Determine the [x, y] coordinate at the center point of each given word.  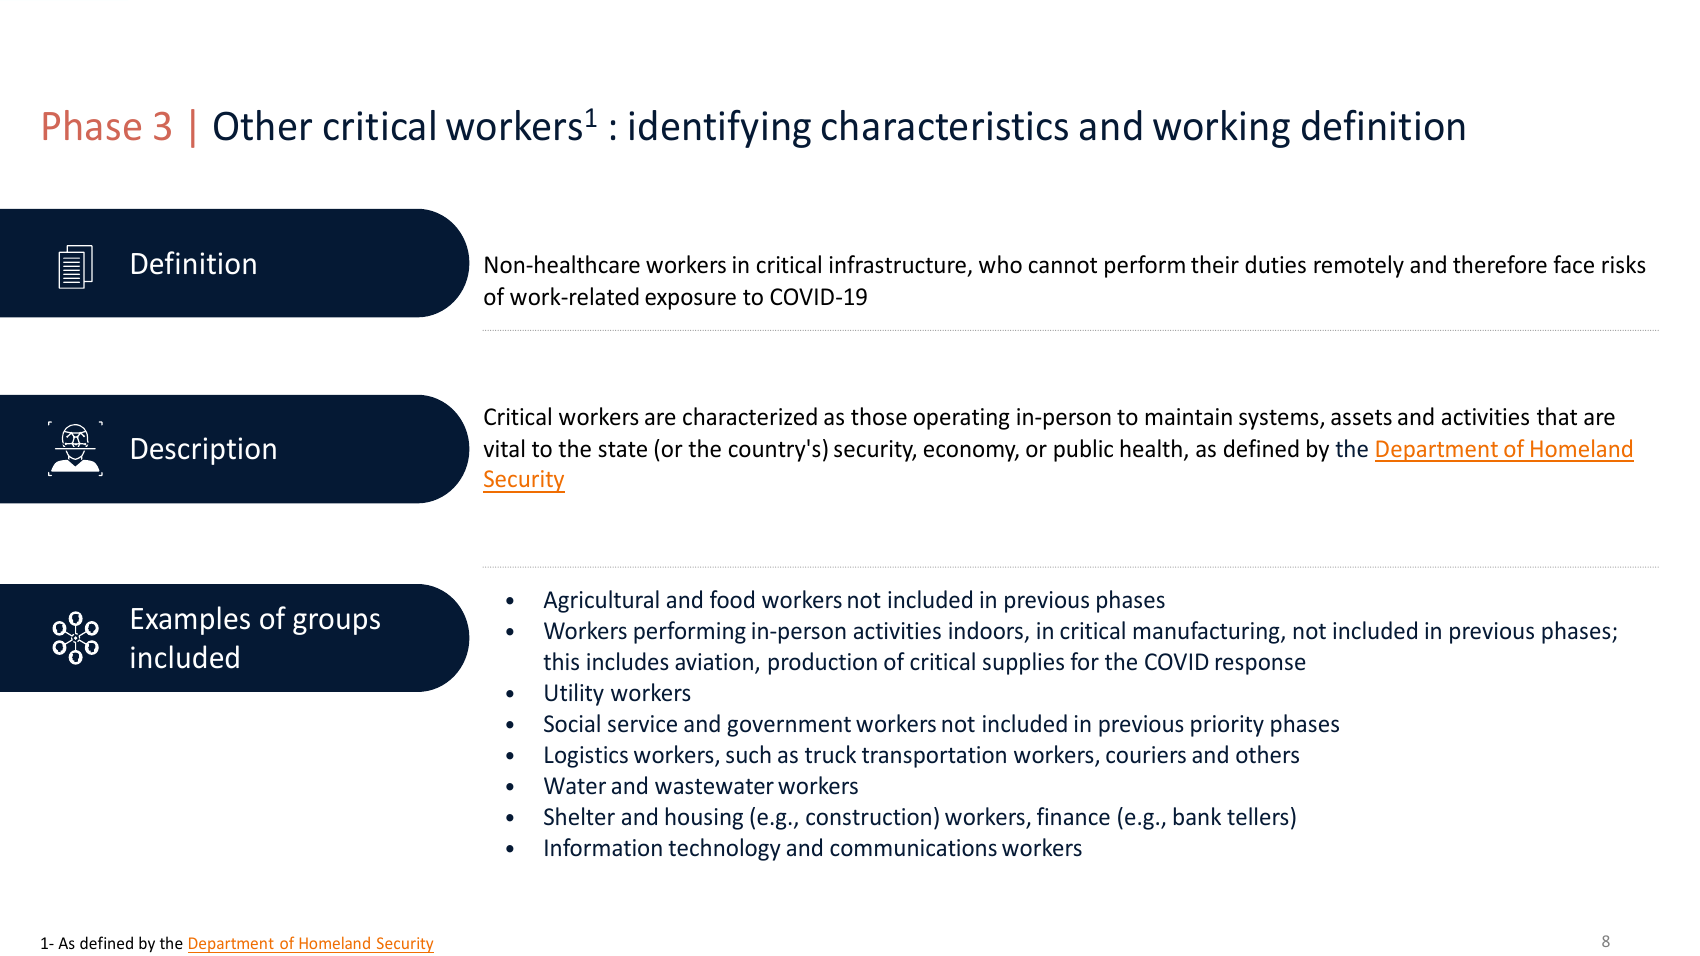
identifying [720, 129]
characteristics [945, 125]
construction [868, 816]
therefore [1500, 264]
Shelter [579, 816]
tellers [1258, 816]
